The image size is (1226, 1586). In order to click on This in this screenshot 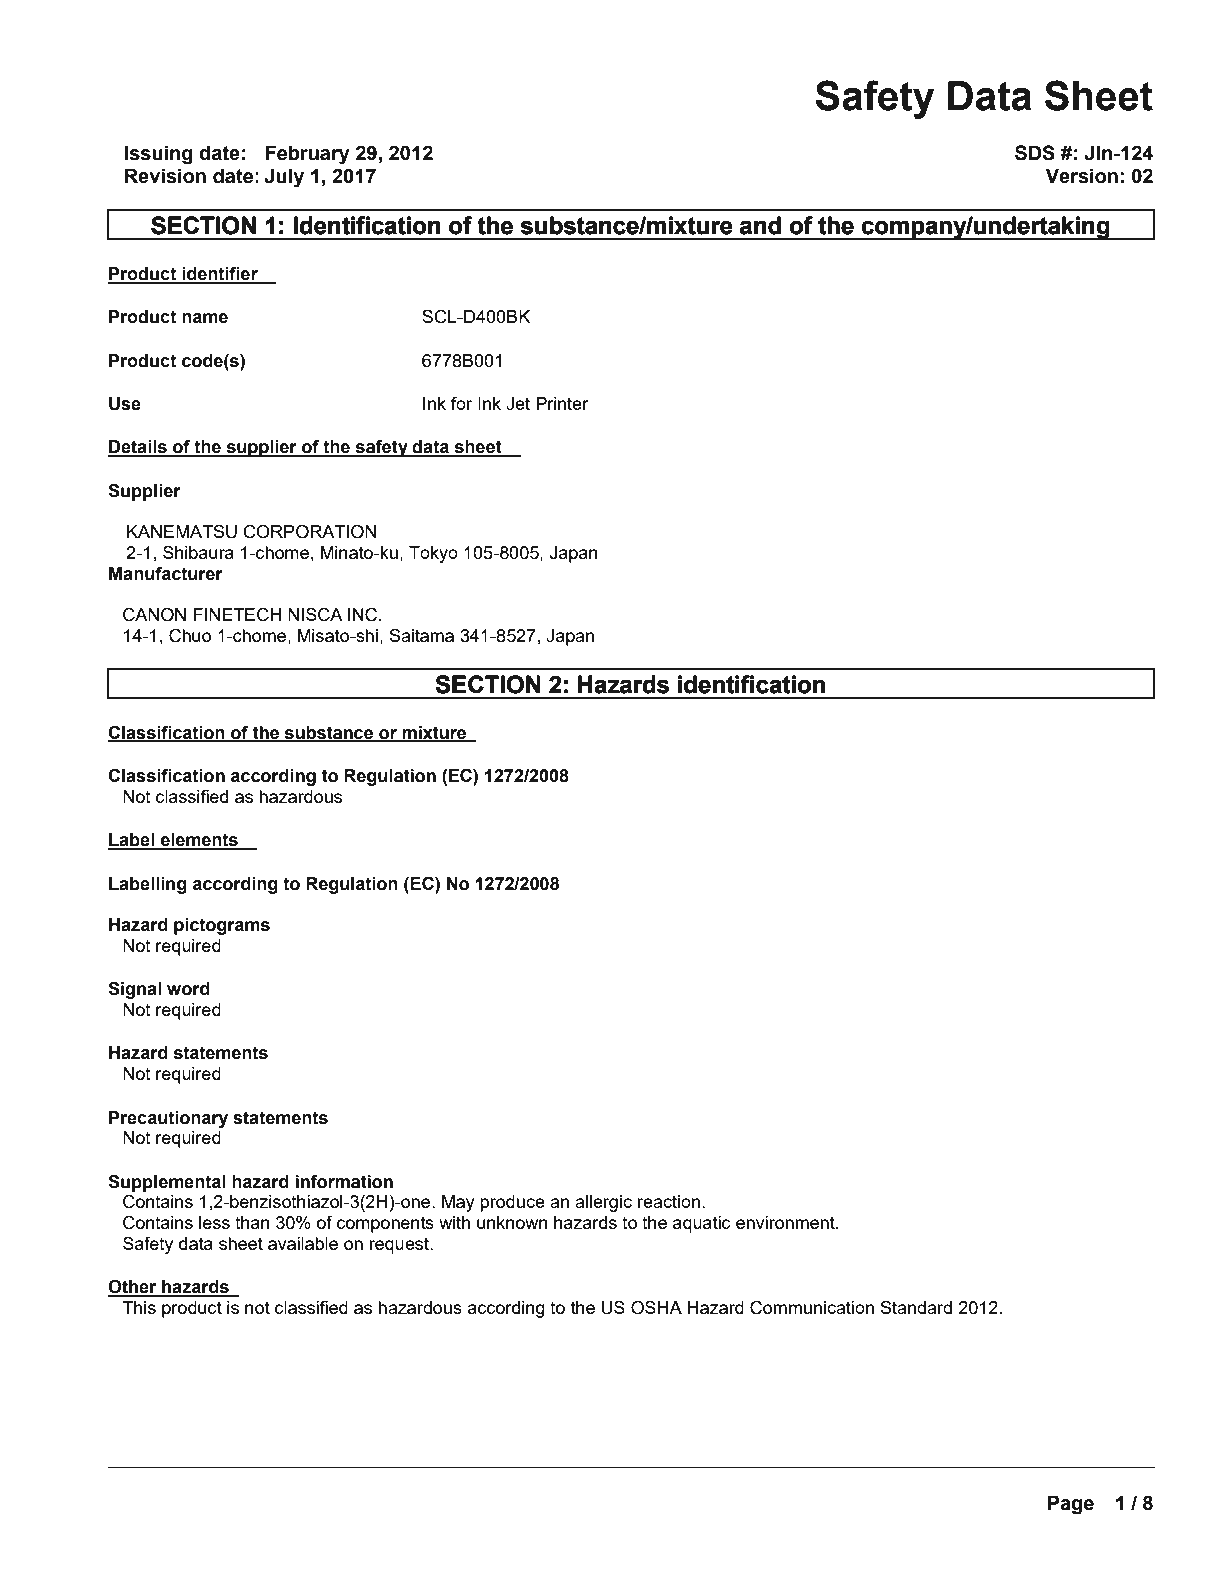, I will do `click(139, 1307)`.
